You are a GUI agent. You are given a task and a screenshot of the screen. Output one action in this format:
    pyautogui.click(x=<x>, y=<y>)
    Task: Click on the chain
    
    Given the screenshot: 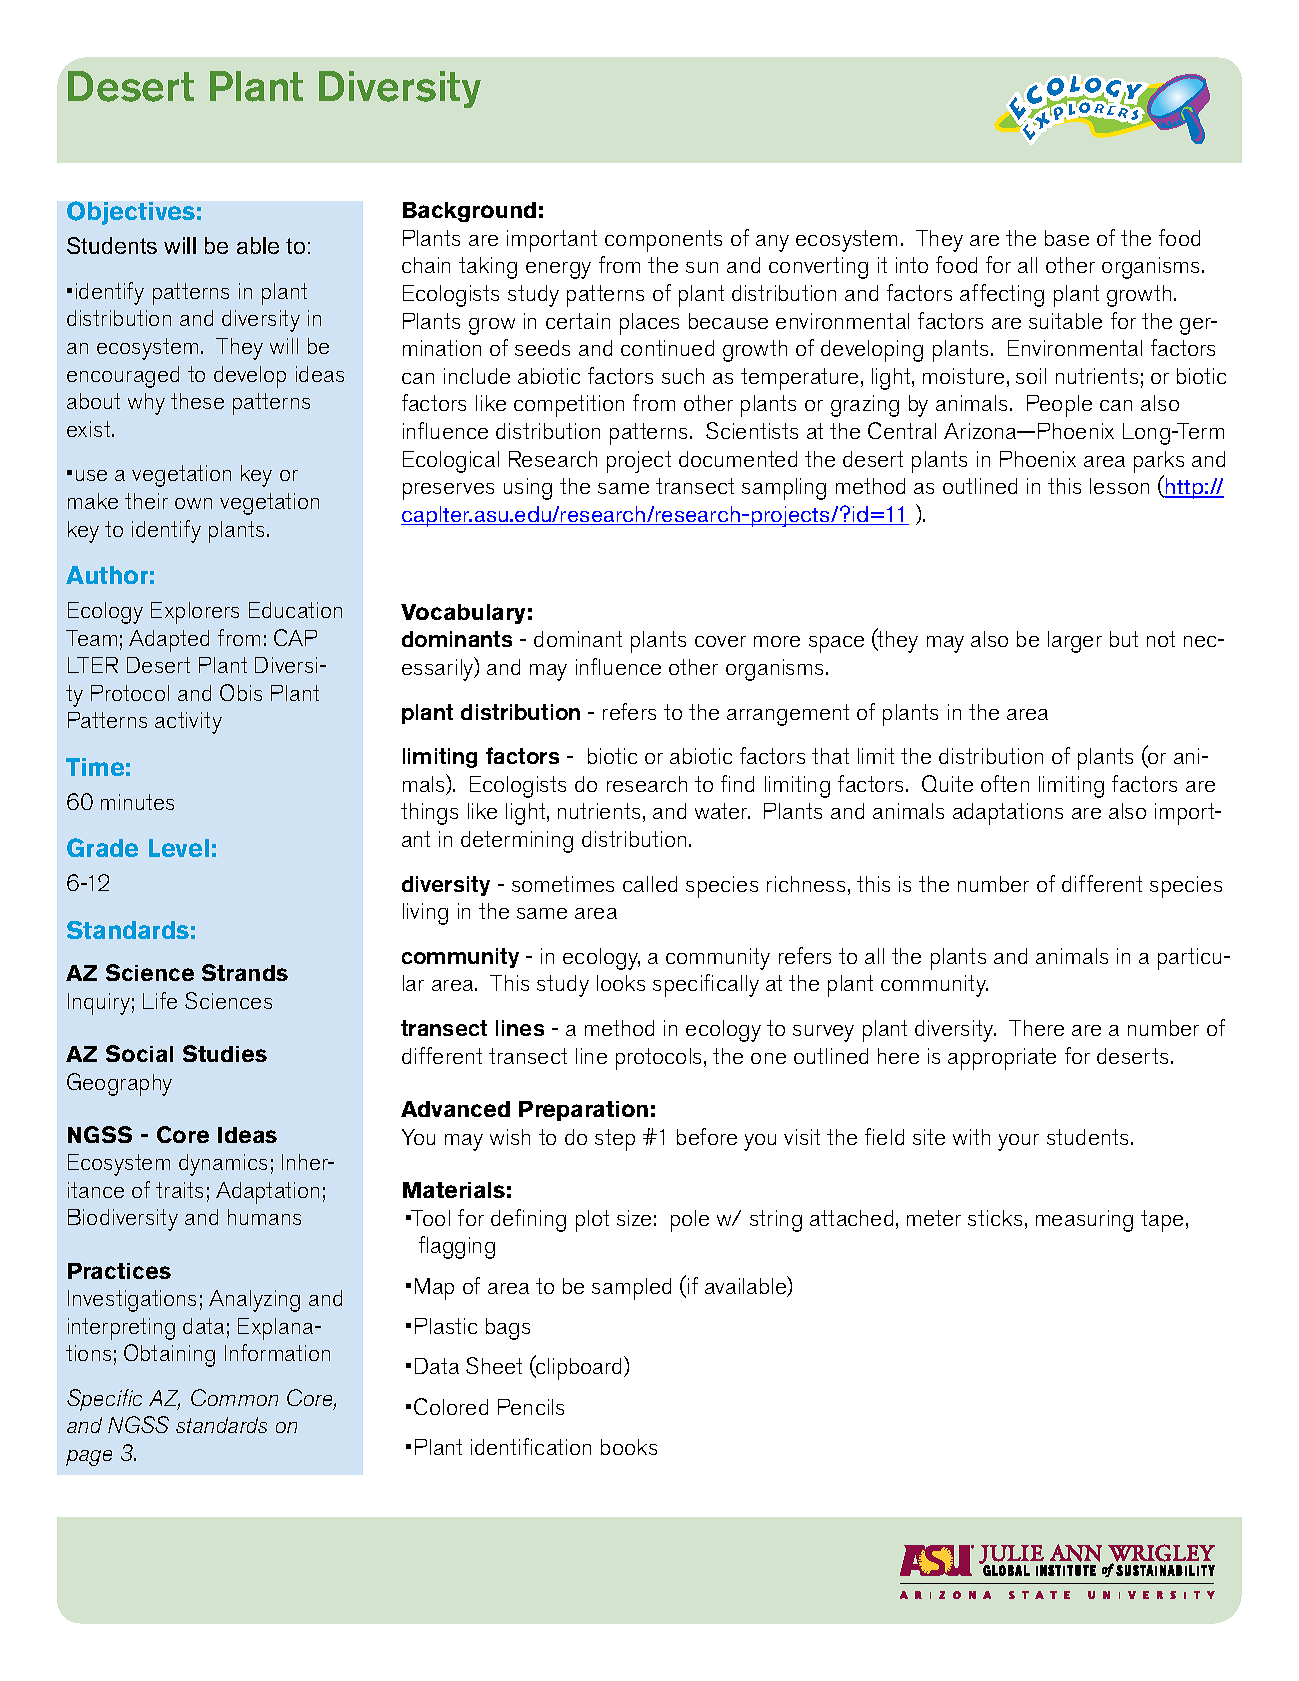 What is the action you would take?
    pyautogui.click(x=426, y=265)
